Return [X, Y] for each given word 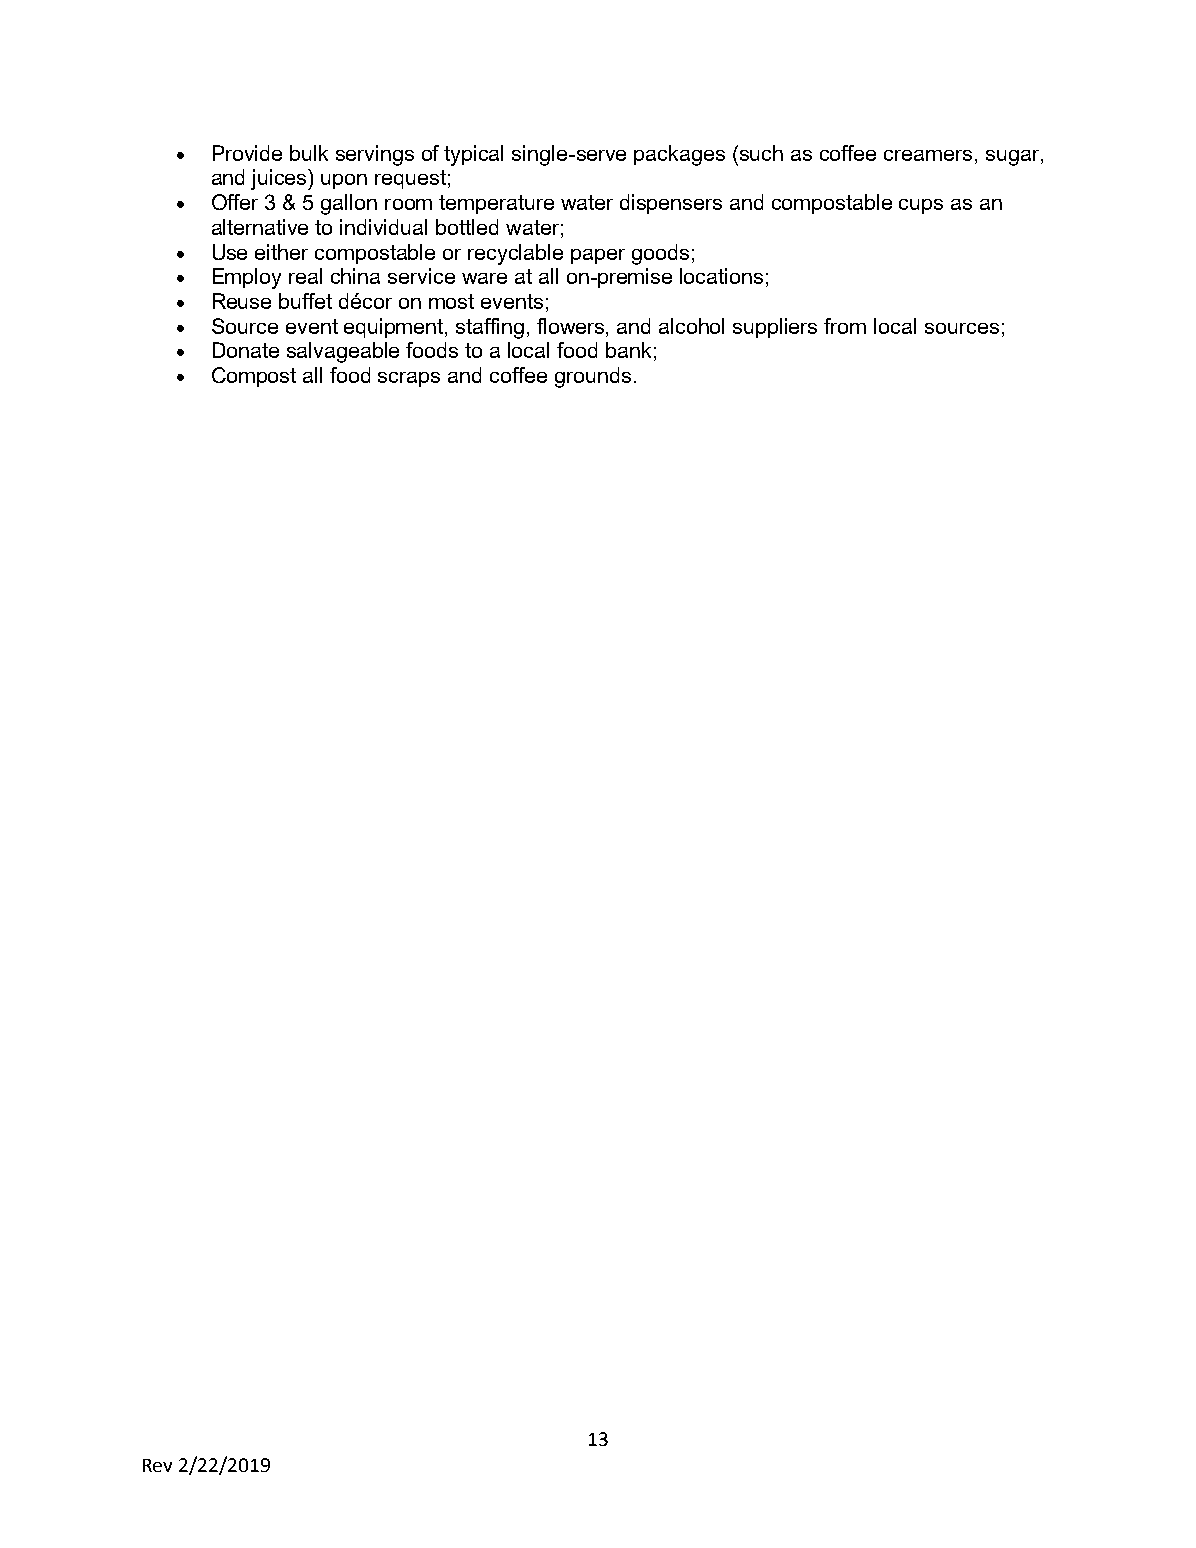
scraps [409, 379]
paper [598, 256]
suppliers [775, 328]
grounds [593, 377]
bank [628, 350]
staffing [490, 328]
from [845, 326]
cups [921, 206]
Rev [157, 1465]
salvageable [343, 352]
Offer [235, 202]
